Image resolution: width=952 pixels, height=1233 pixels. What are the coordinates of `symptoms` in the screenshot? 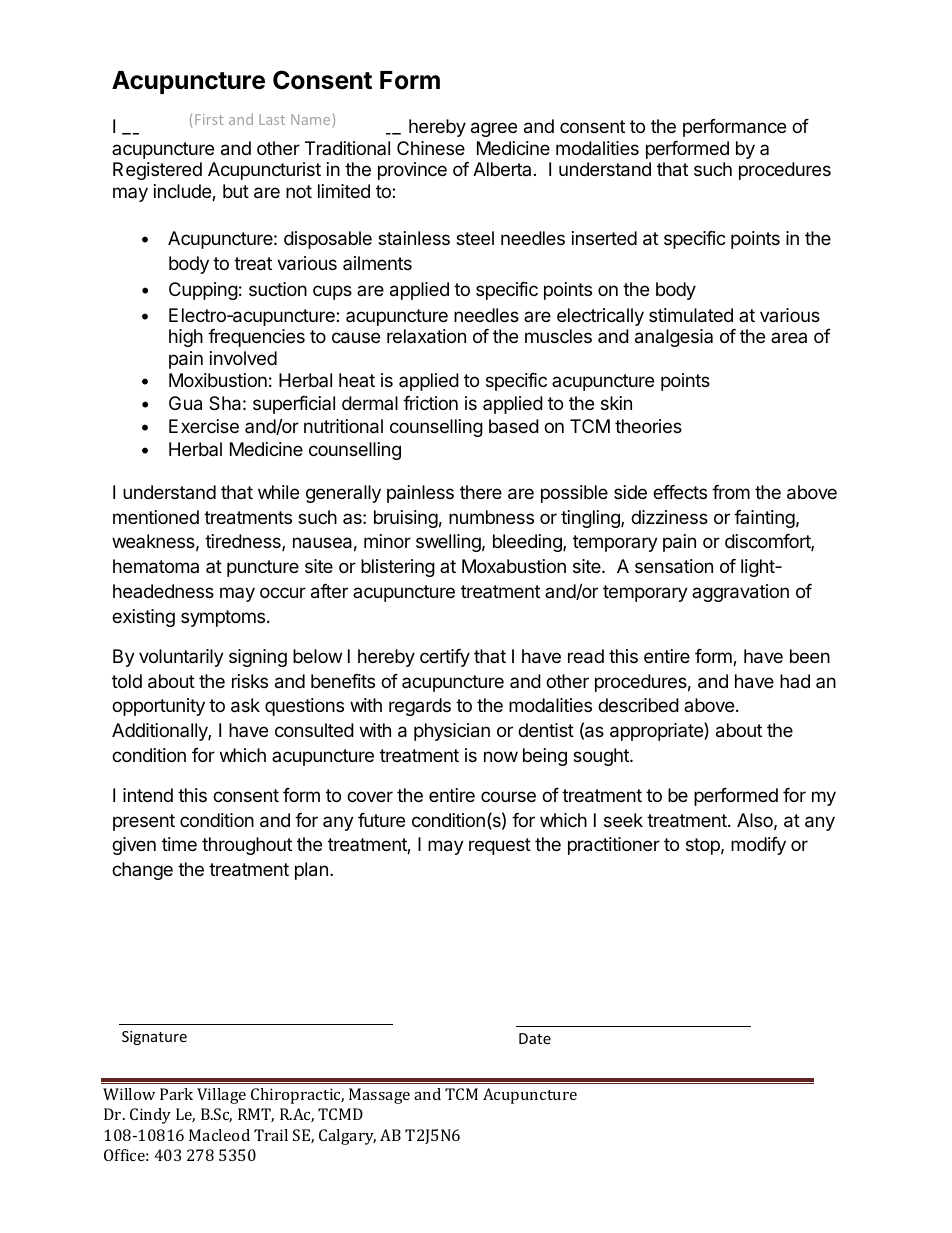 It's located at (224, 618).
